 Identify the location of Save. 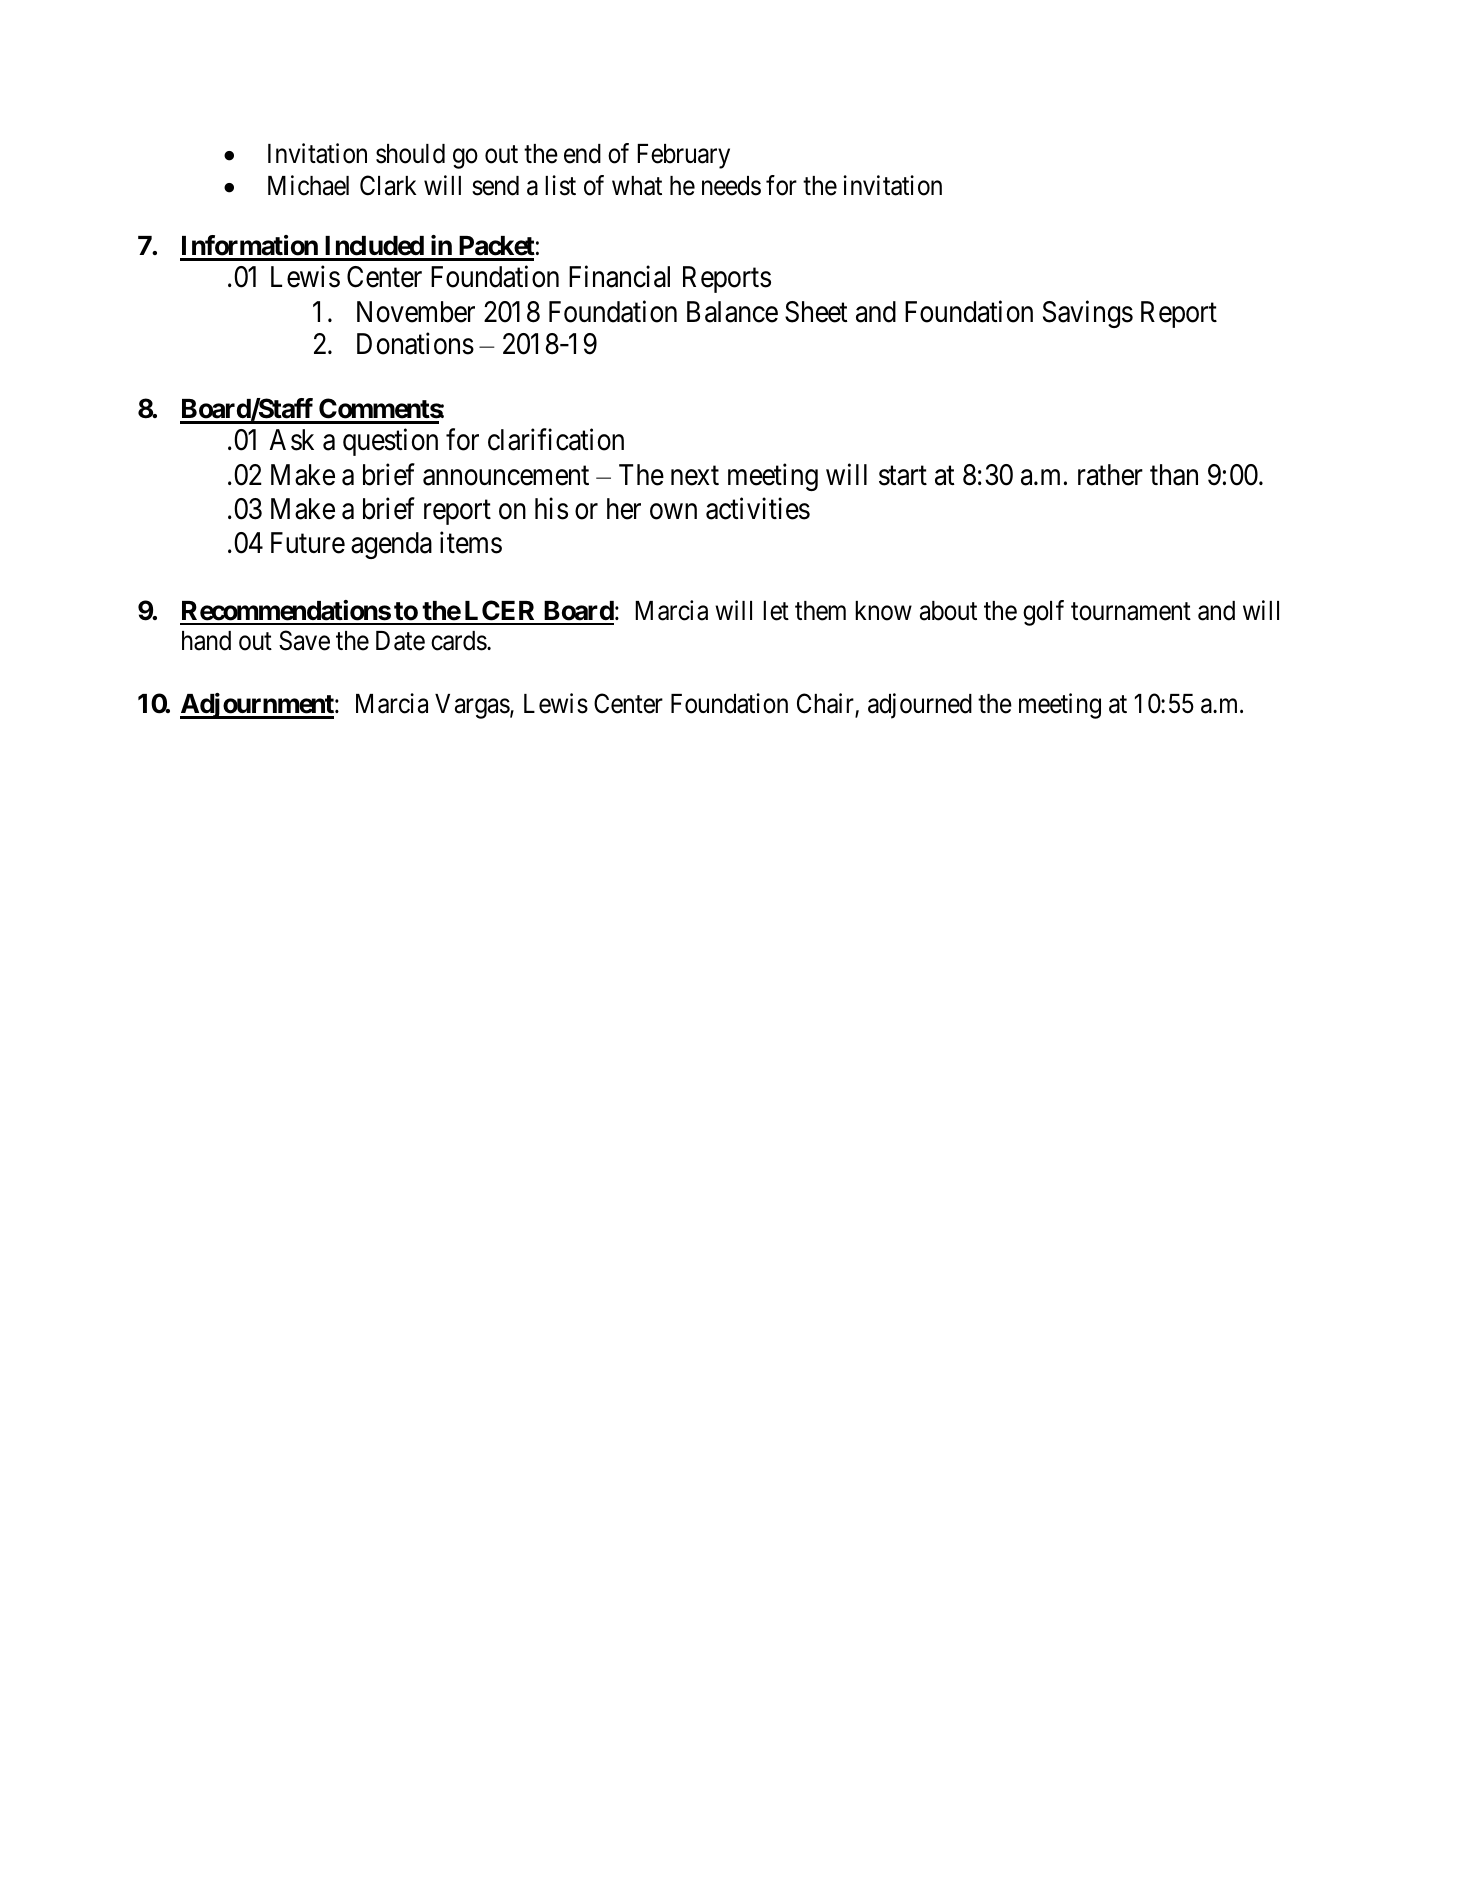
(304, 640).
